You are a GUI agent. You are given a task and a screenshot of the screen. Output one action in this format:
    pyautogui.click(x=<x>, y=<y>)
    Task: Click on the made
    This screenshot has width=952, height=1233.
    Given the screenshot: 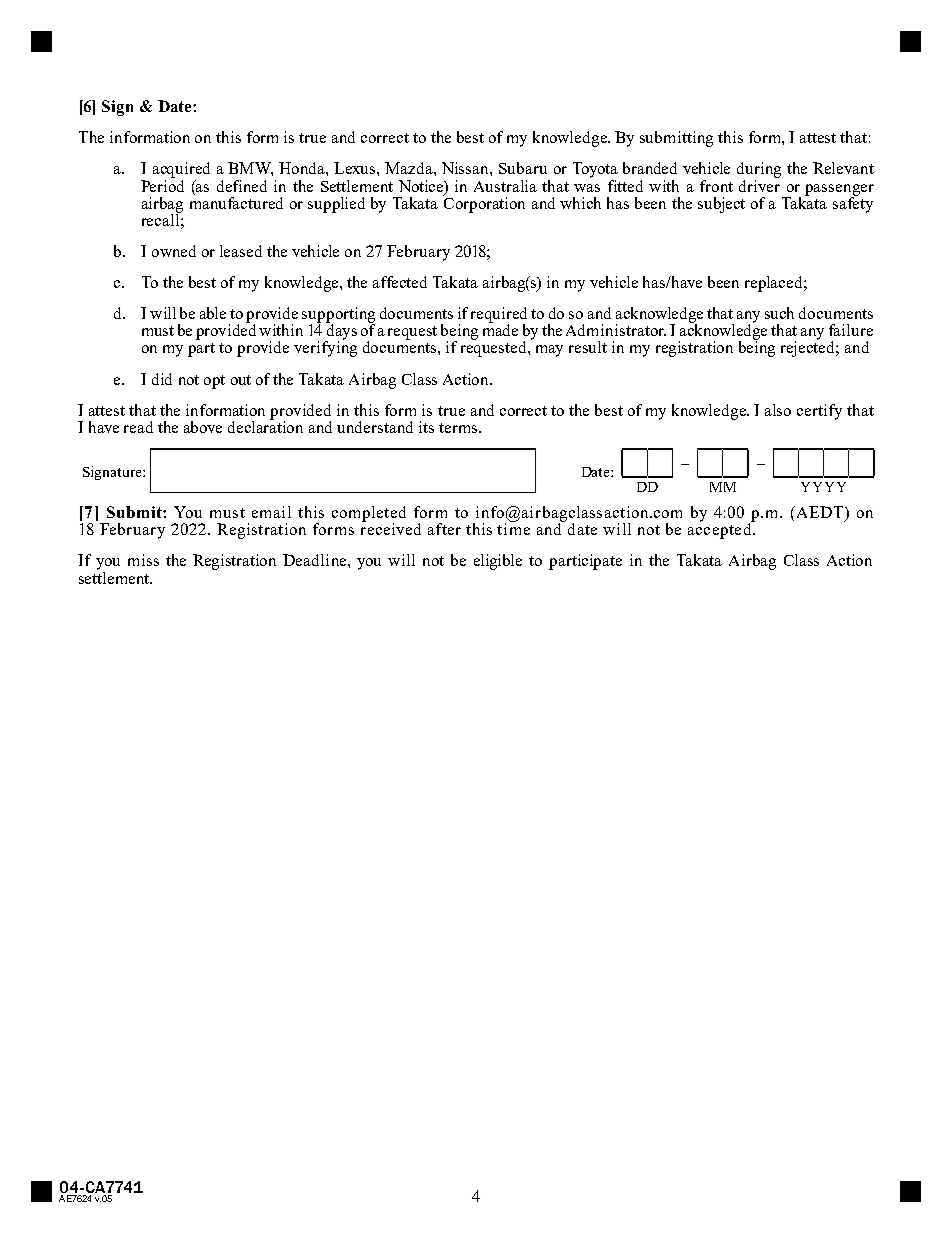 What is the action you would take?
    pyautogui.click(x=500, y=329)
